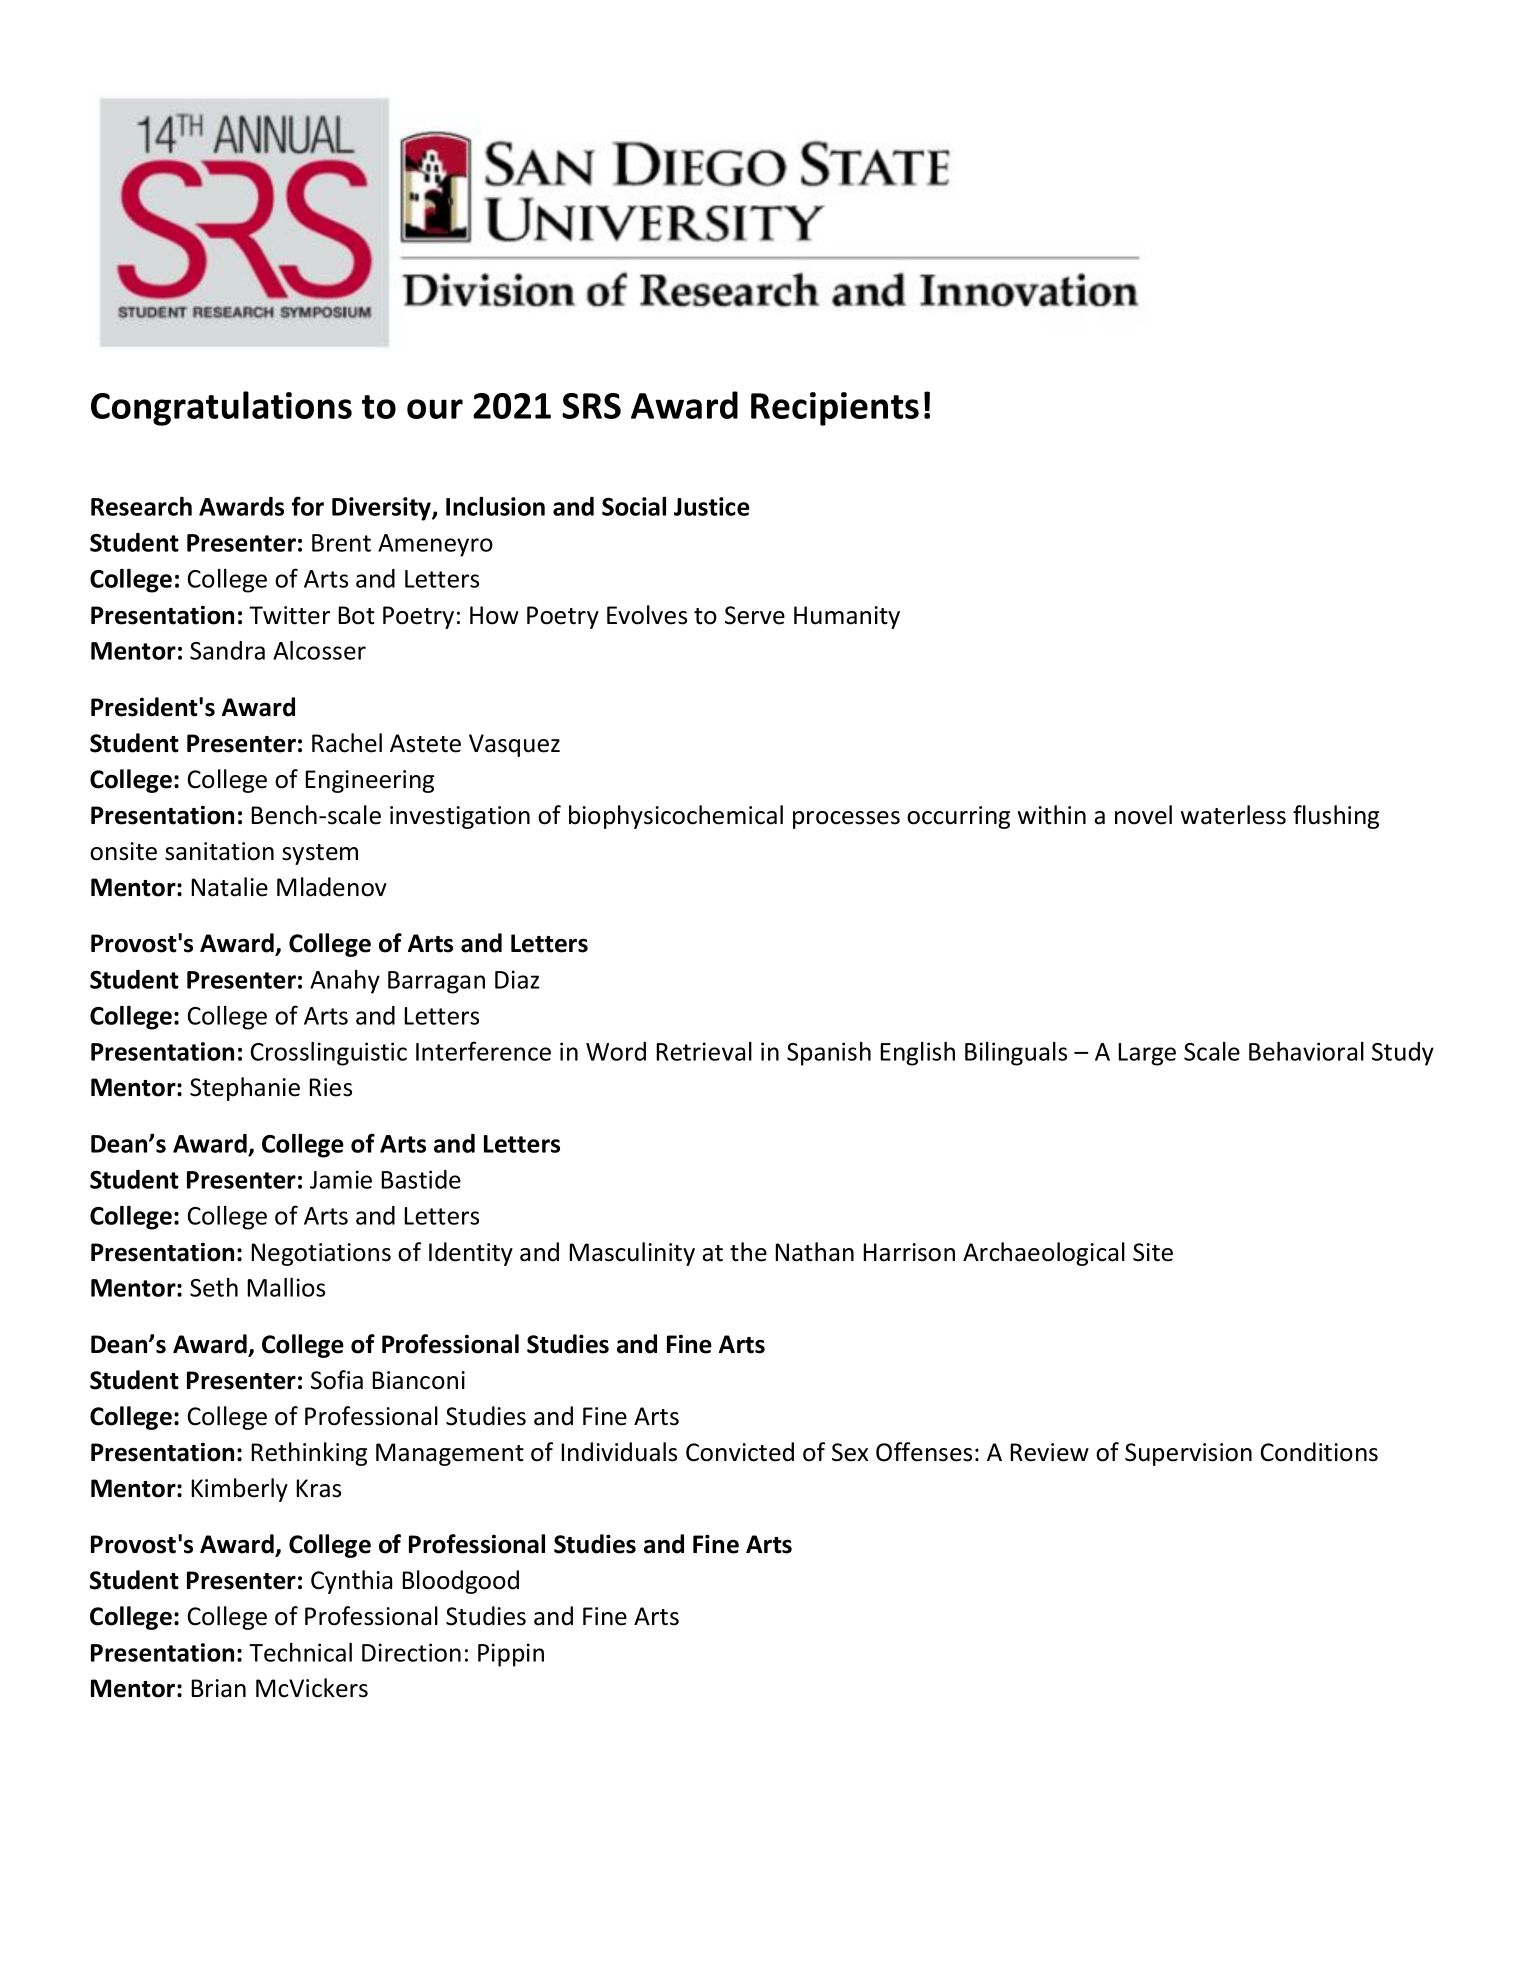 Image resolution: width=1524 pixels, height=1972 pixels. Describe the element at coordinates (511, 1655) in the screenshot. I see `Pippin` at that location.
